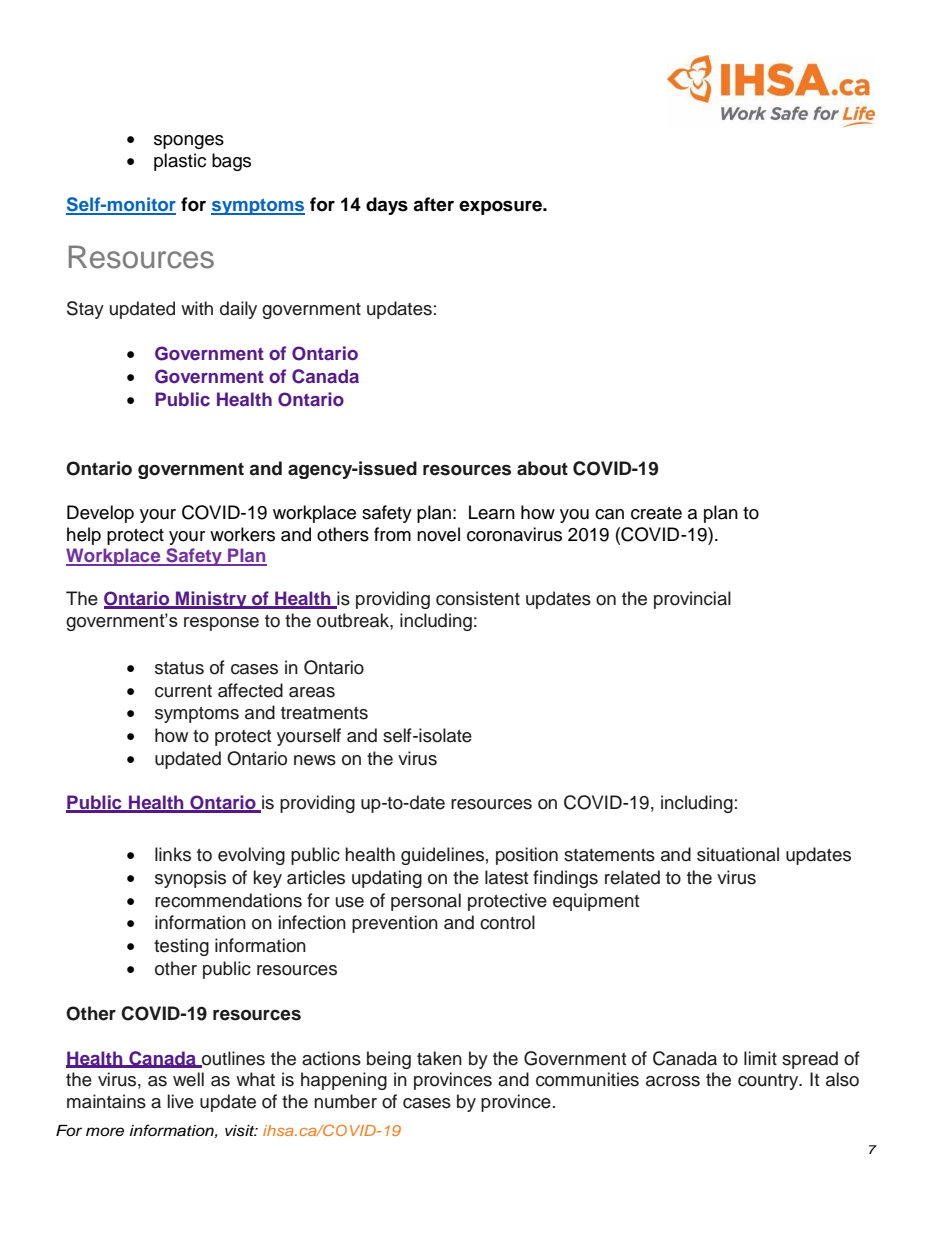 Image resolution: width=952 pixels, height=1233 pixels. I want to click on latest, so click(506, 877).
